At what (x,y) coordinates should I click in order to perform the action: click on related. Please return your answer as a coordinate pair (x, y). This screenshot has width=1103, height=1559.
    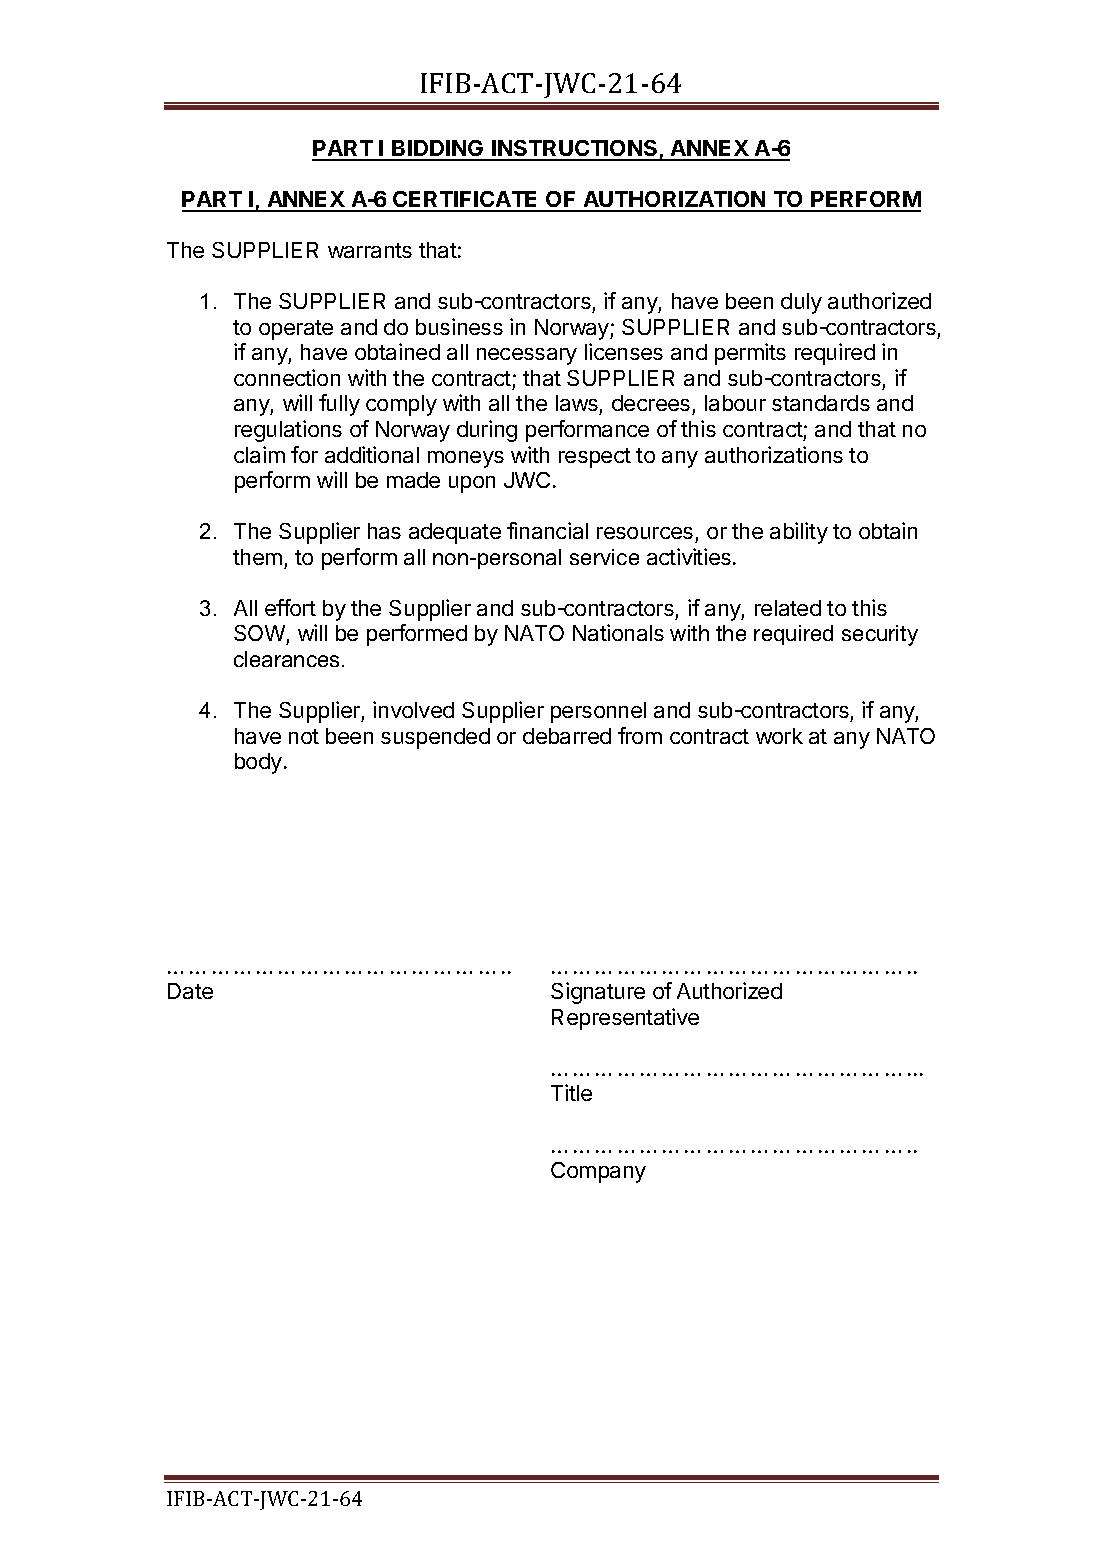
    Looking at the image, I should click on (788, 608).
